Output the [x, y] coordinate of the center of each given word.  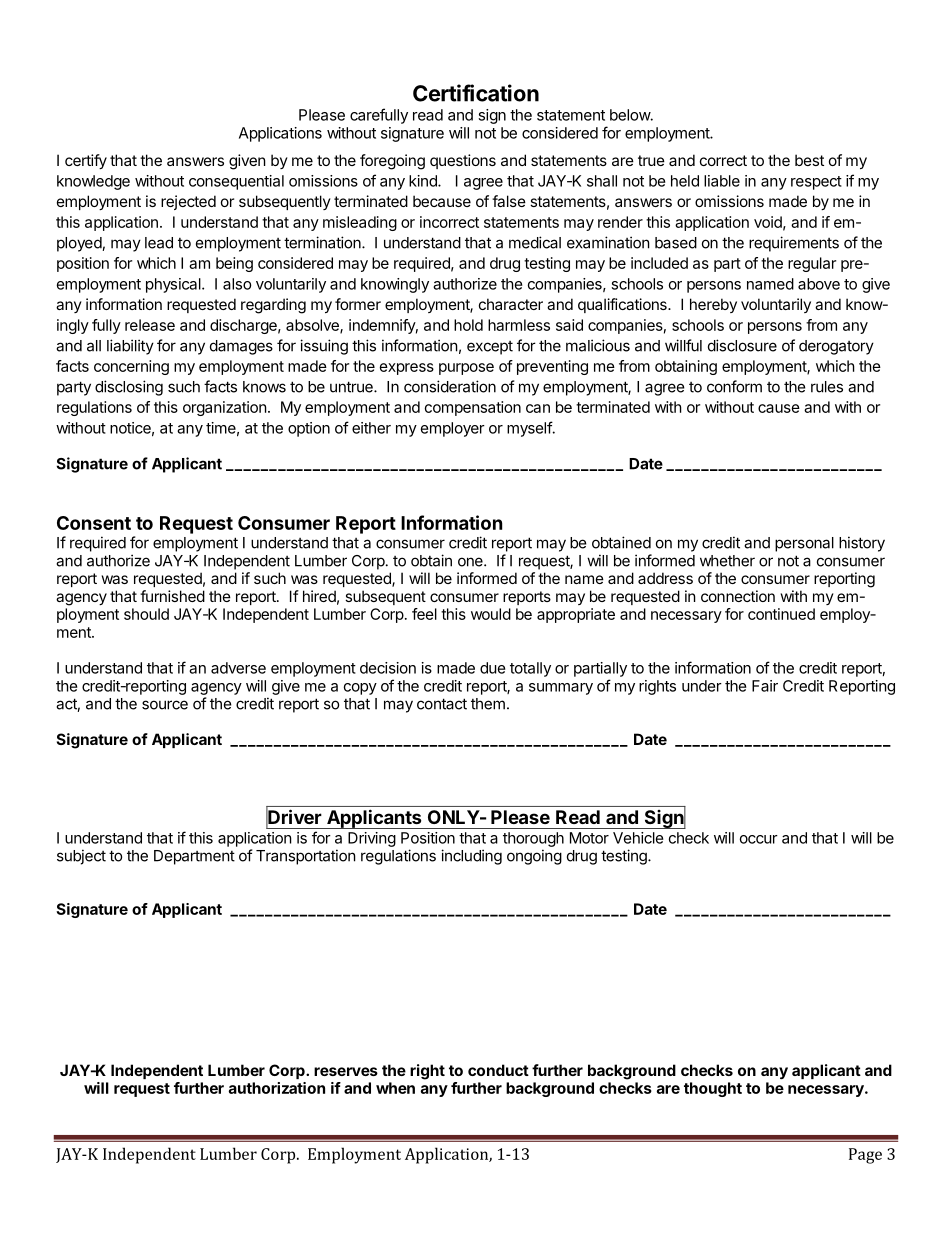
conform [734, 386]
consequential [236, 182]
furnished [172, 596]
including [471, 857]
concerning [131, 367]
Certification [476, 93]
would [491, 614]
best [809, 160]
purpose [466, 369]
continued [781, 614]
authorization [277, 1088]
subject [81, 857]
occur [759, 839]
